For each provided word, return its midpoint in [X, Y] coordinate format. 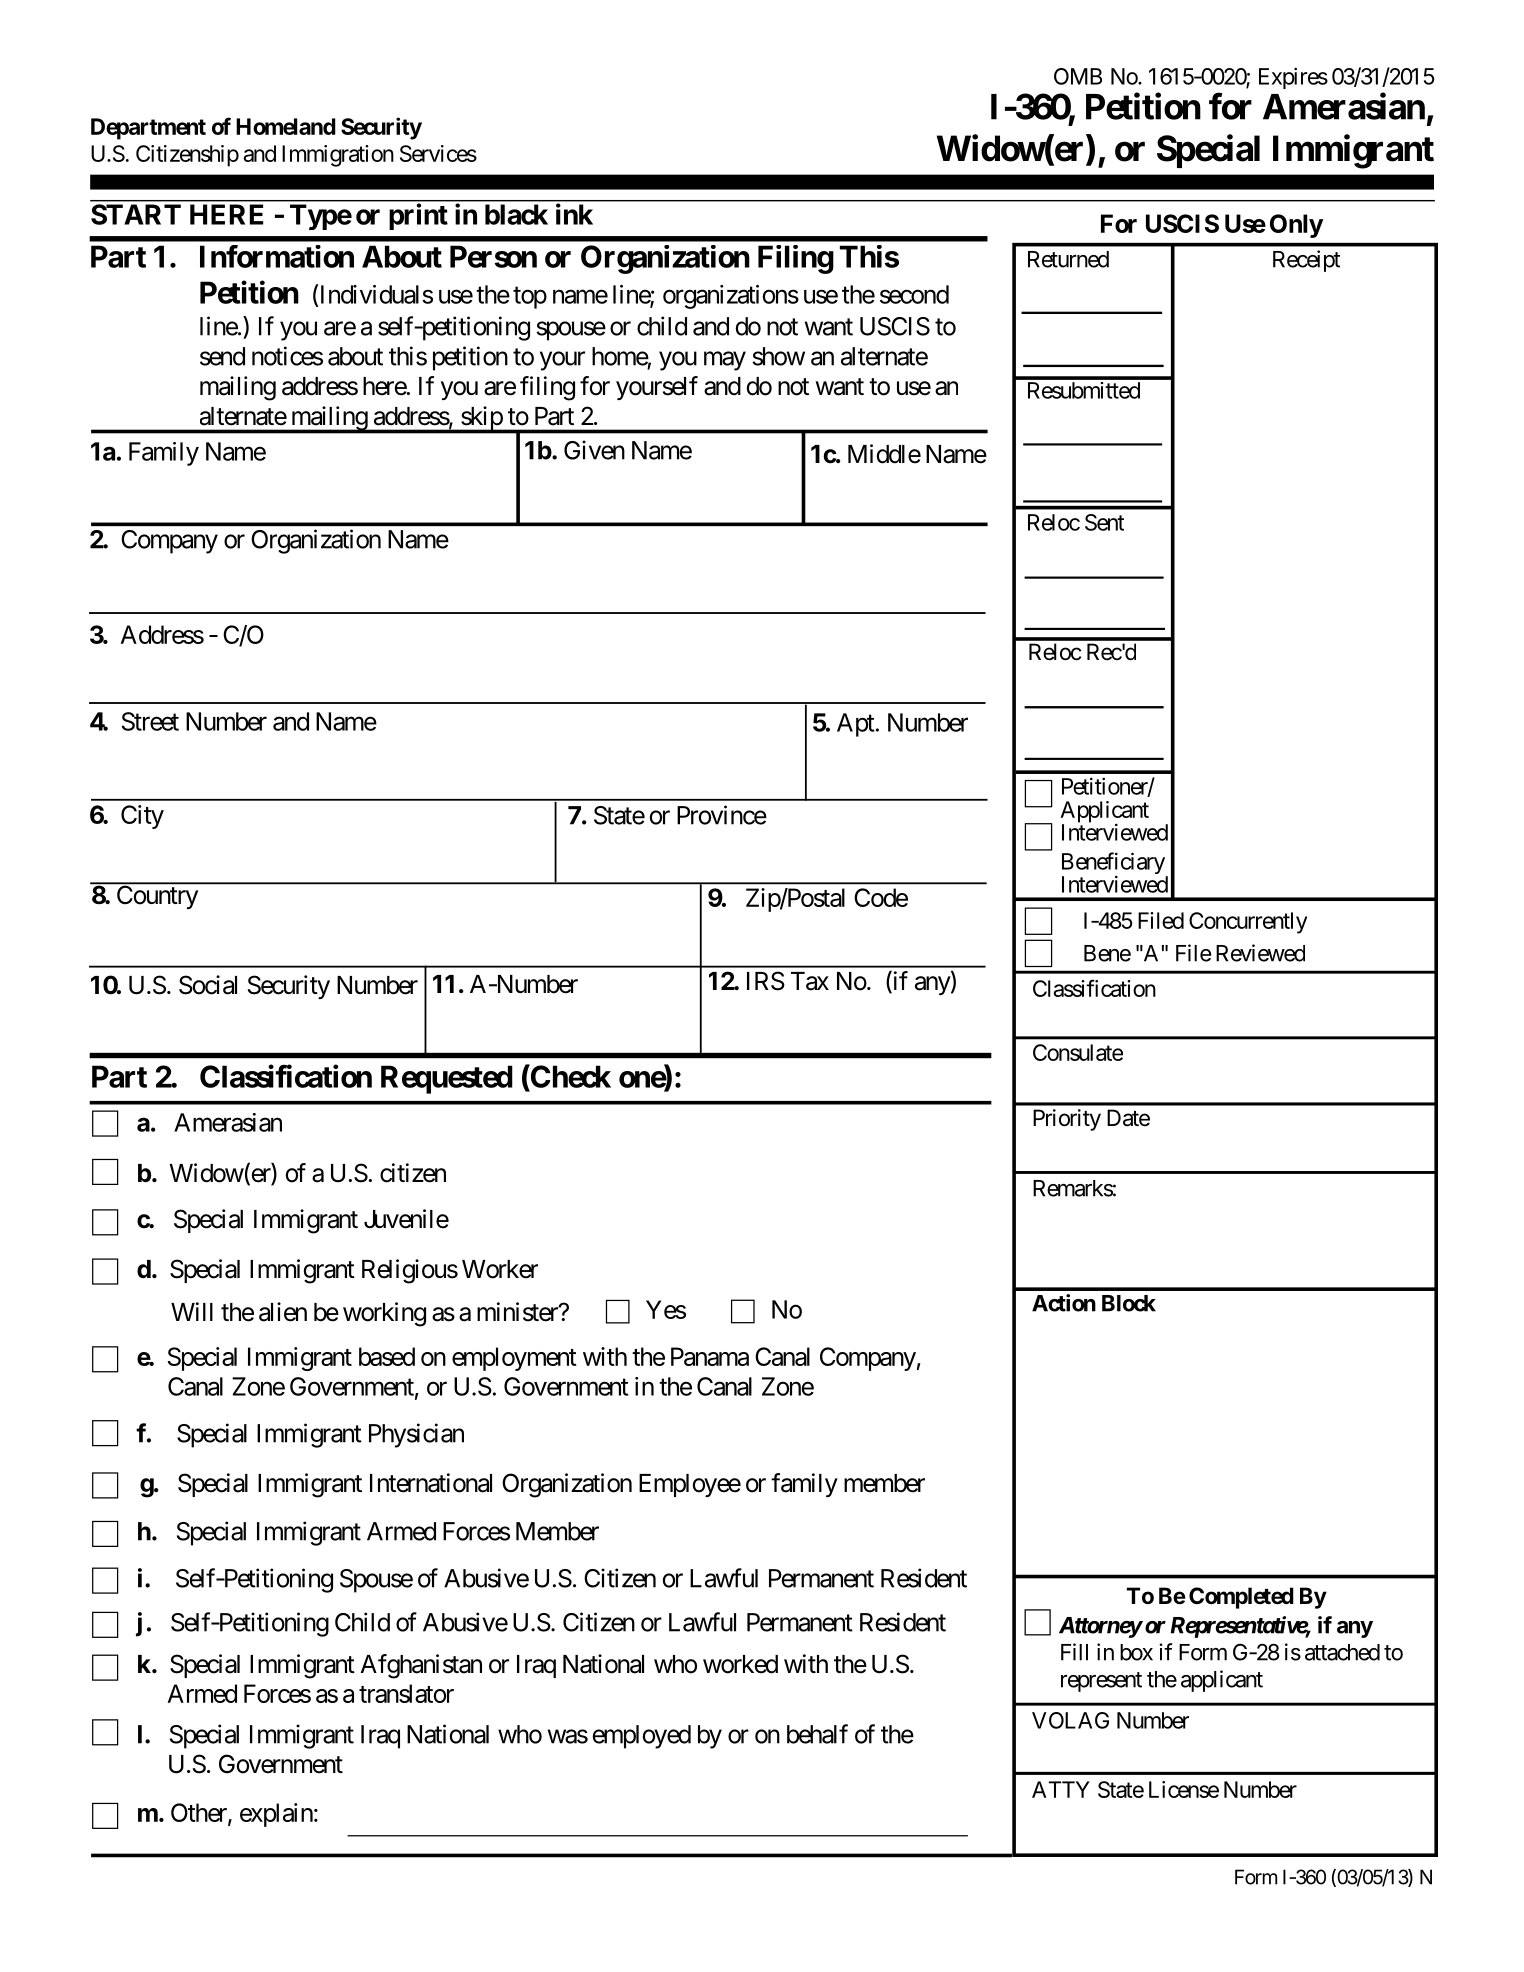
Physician [416, 1435]
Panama [710, 1356]
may [725, 361]
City [142, 817]
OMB [1078, 76]
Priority [1067, 1120]
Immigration [338, 156]
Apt [855, 725]
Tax [810, 981]
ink [574, 214]
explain [276, 1815]
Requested [447, 1079]
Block [1129, 1303]
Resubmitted [1084, 390]
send [222, 356]
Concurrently [1248, 923]
